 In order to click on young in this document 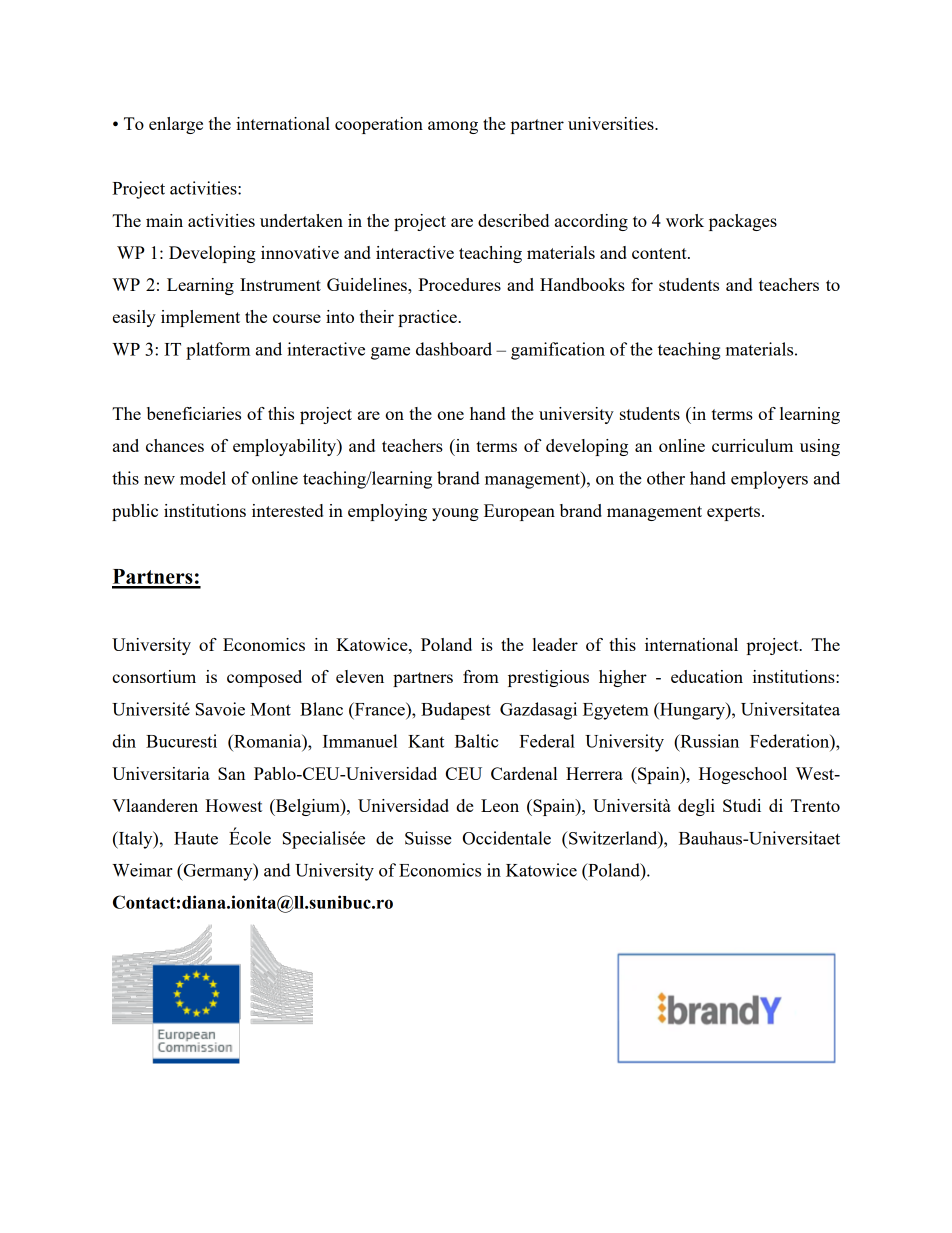, I will do `click(455, 514)`.
